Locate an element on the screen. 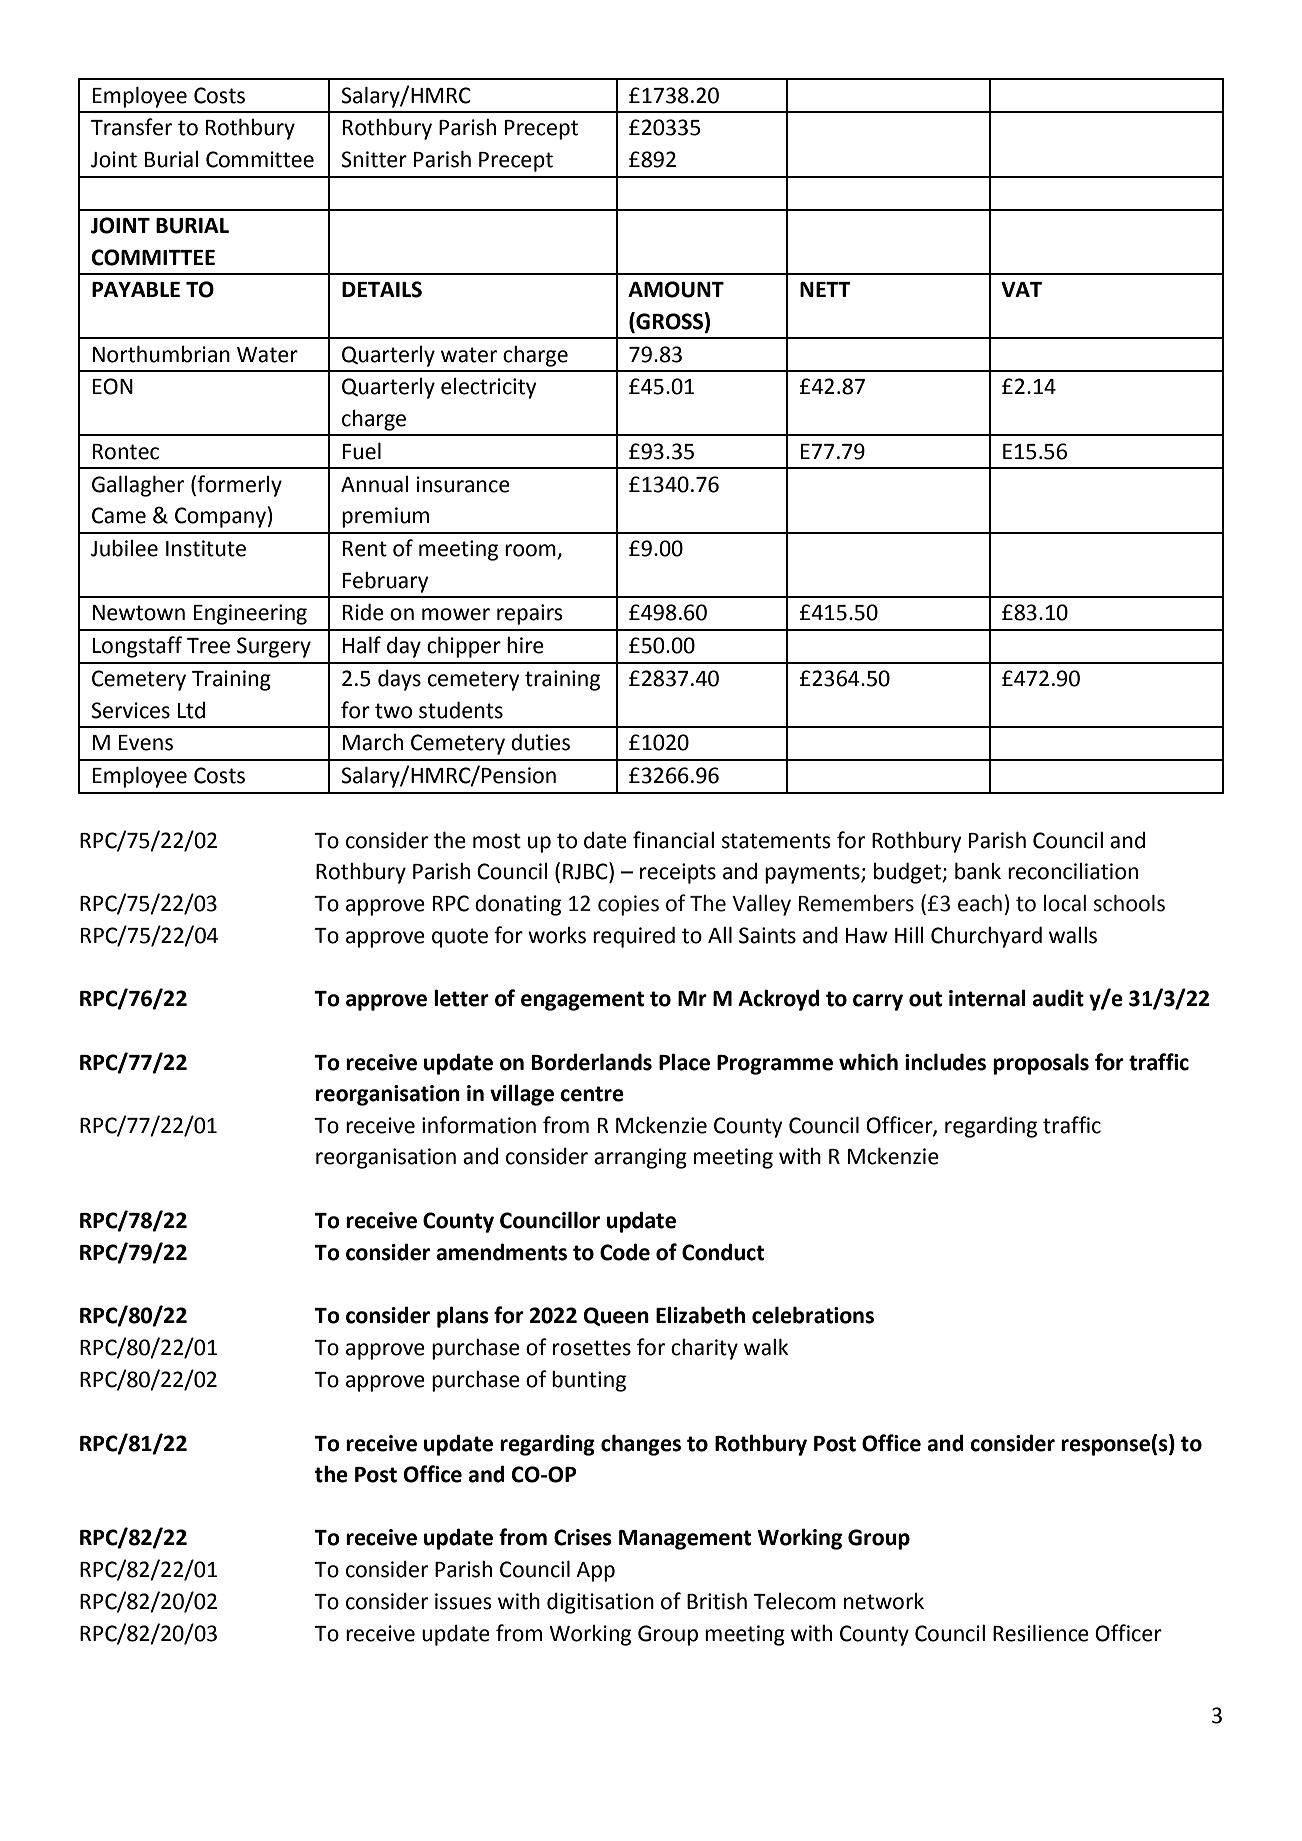  bank is located at coordinates (978, 871).
